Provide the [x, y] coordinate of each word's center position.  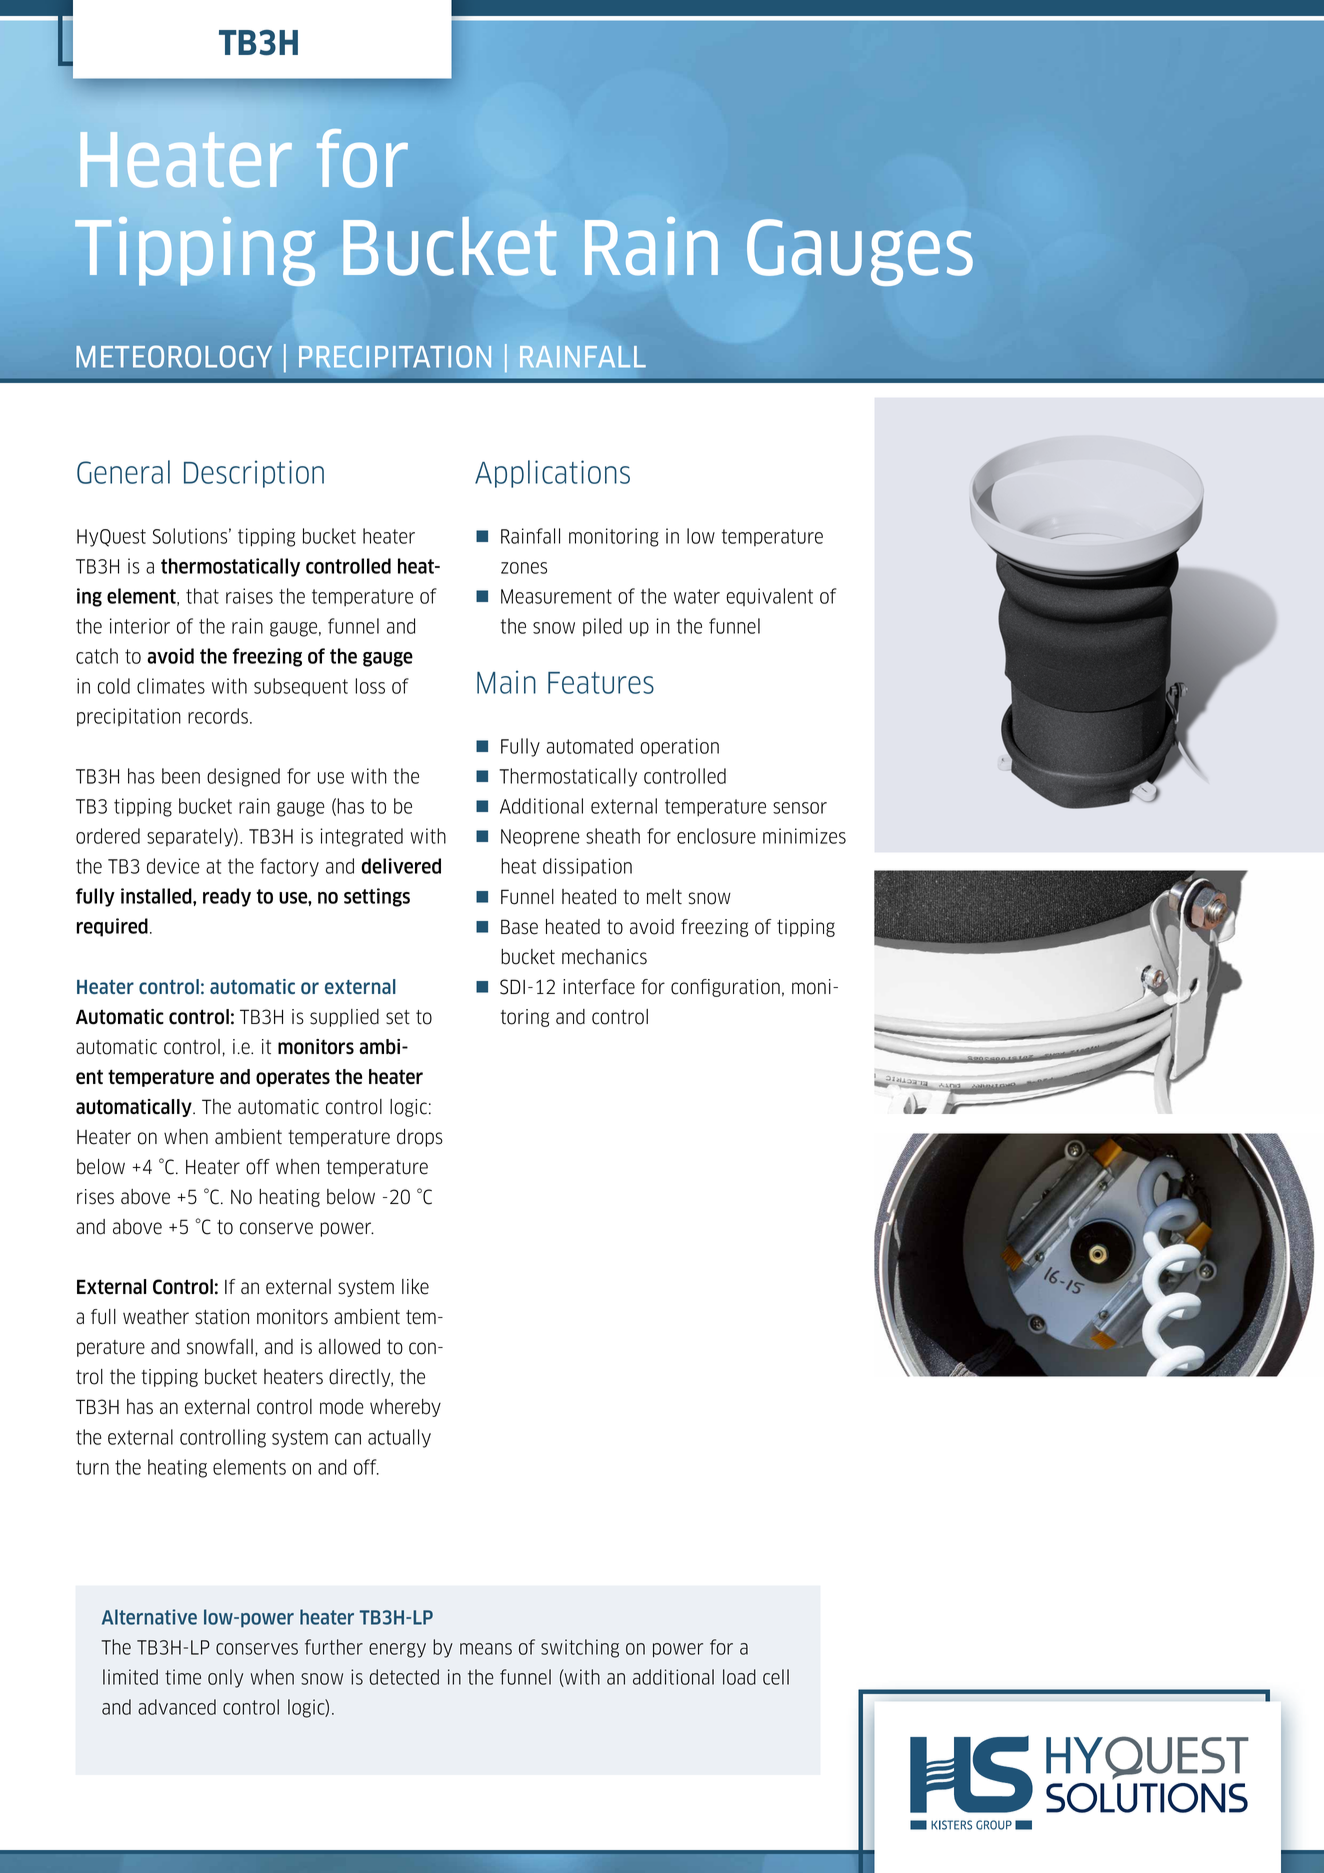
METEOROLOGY [174, 356]
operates [293, 1078]
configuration [725, 988]
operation [679, 747]
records [218, 716]
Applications [552, 474]
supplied [344, 1018]
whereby [405, 1408]
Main [506, 682]
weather [156, 1317]
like [415, 1287]
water [697, 596]
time [183, 1677]
